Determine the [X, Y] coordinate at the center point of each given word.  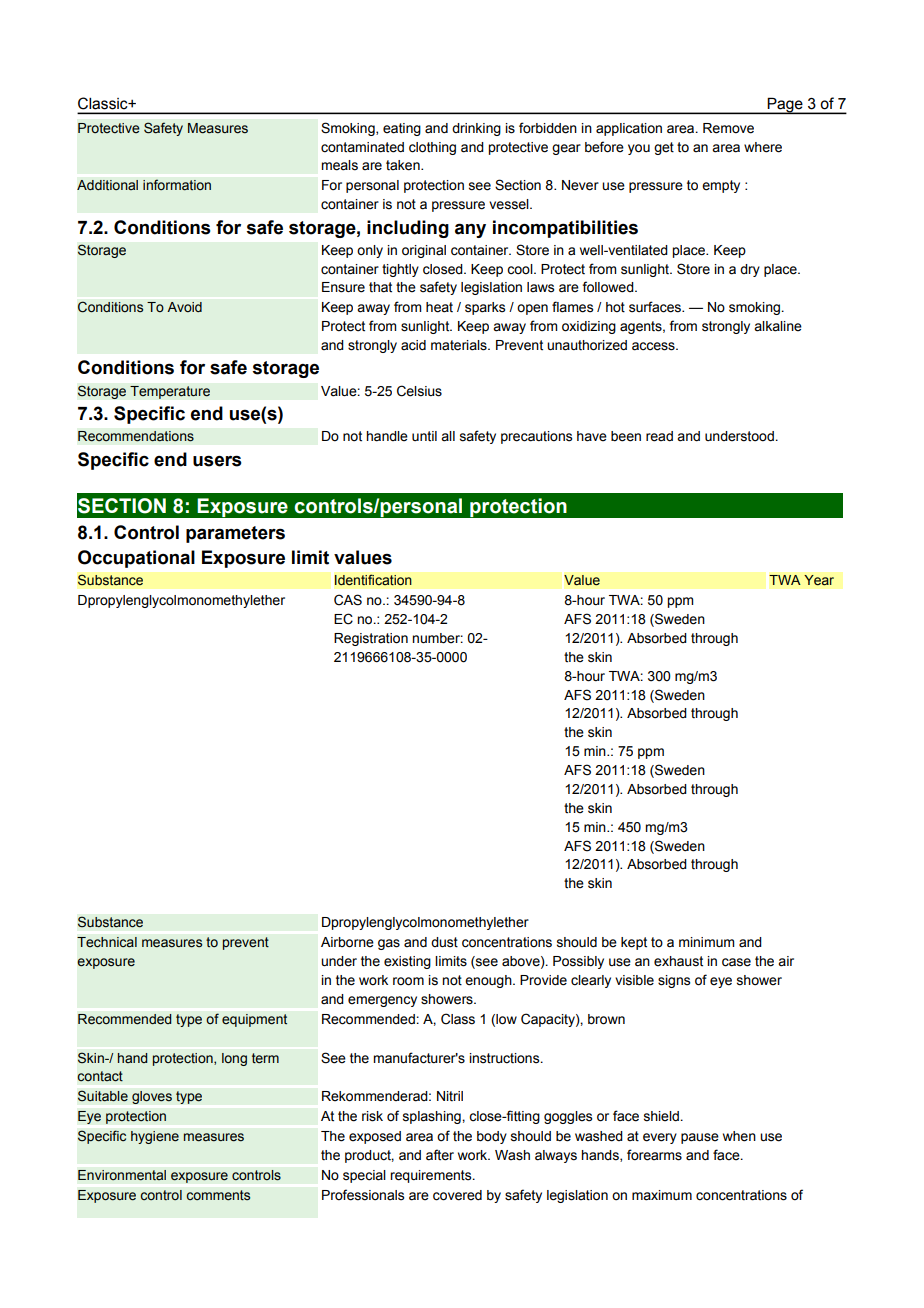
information [177, 185]
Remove [728, 128]
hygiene [155, 1137]
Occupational [136, 559]
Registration [371, 639]
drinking [476, 129]
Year [819, 580]
